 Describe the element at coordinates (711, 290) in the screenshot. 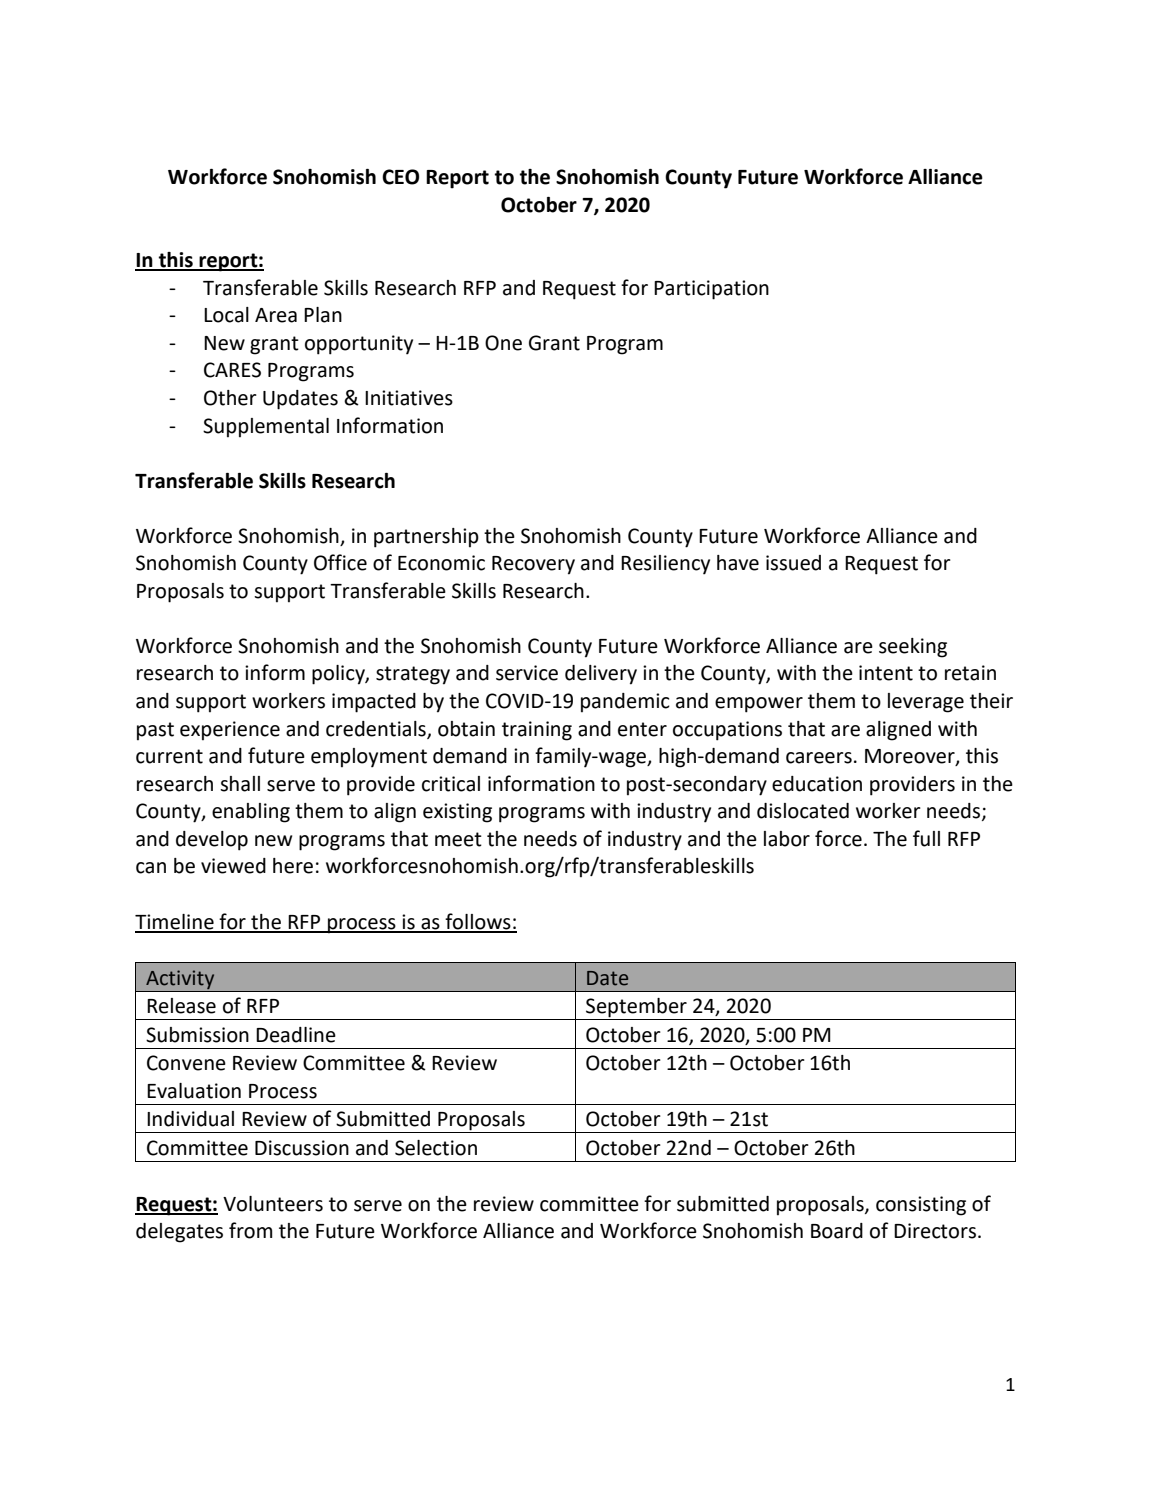

I see `Participation` at that location.
